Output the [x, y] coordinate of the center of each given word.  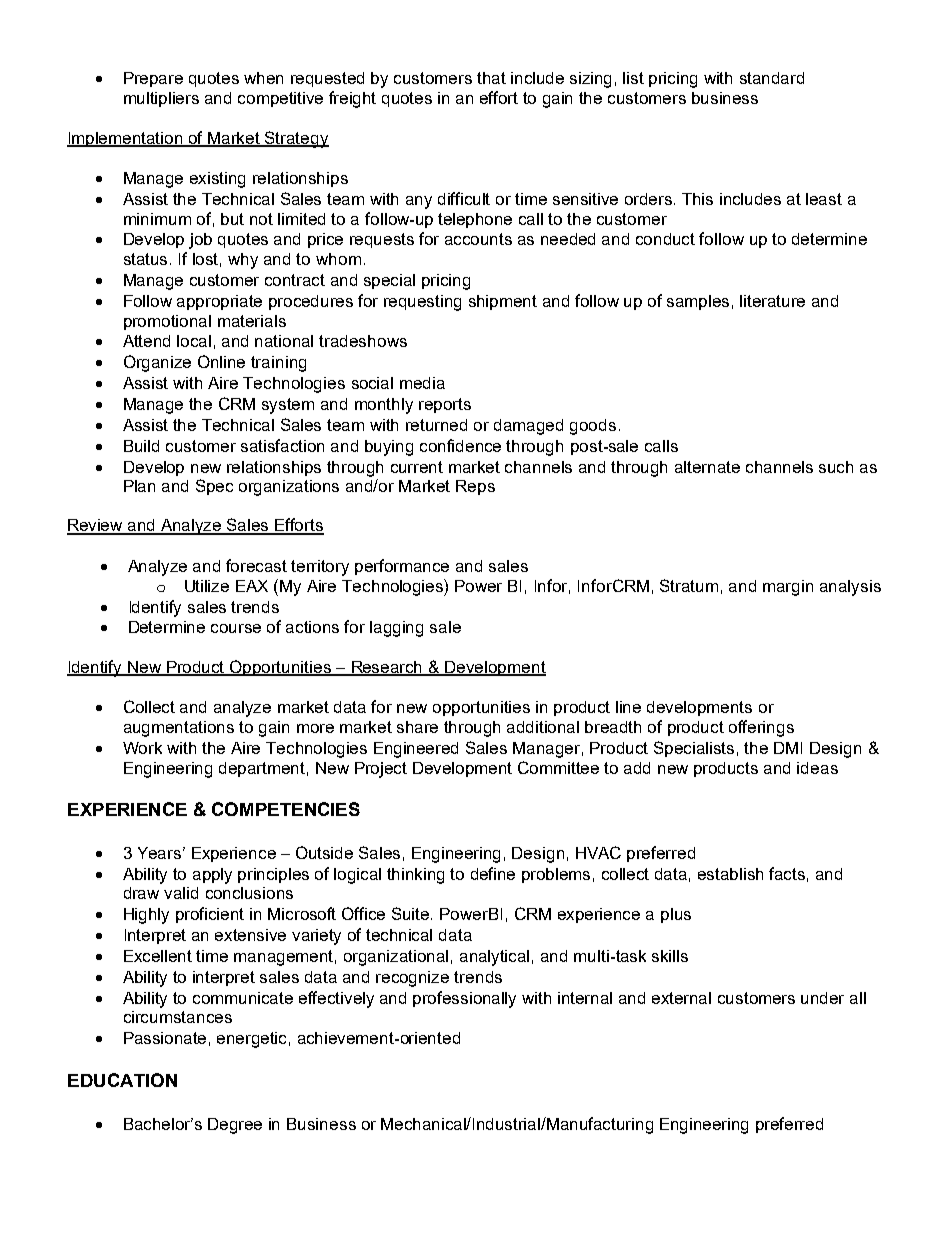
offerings [761, 728]
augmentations [179, 729]
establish [730, 874]
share [417, 727]
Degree [235, 1126]
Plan [139, 486]
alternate [707, 467]
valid [181, 893]
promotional [167, 322]
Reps [475, 487]
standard [772, 78]
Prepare [153, 79]
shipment [503, 302]
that [491, 78]
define [493, 873]
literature [772, 301]
